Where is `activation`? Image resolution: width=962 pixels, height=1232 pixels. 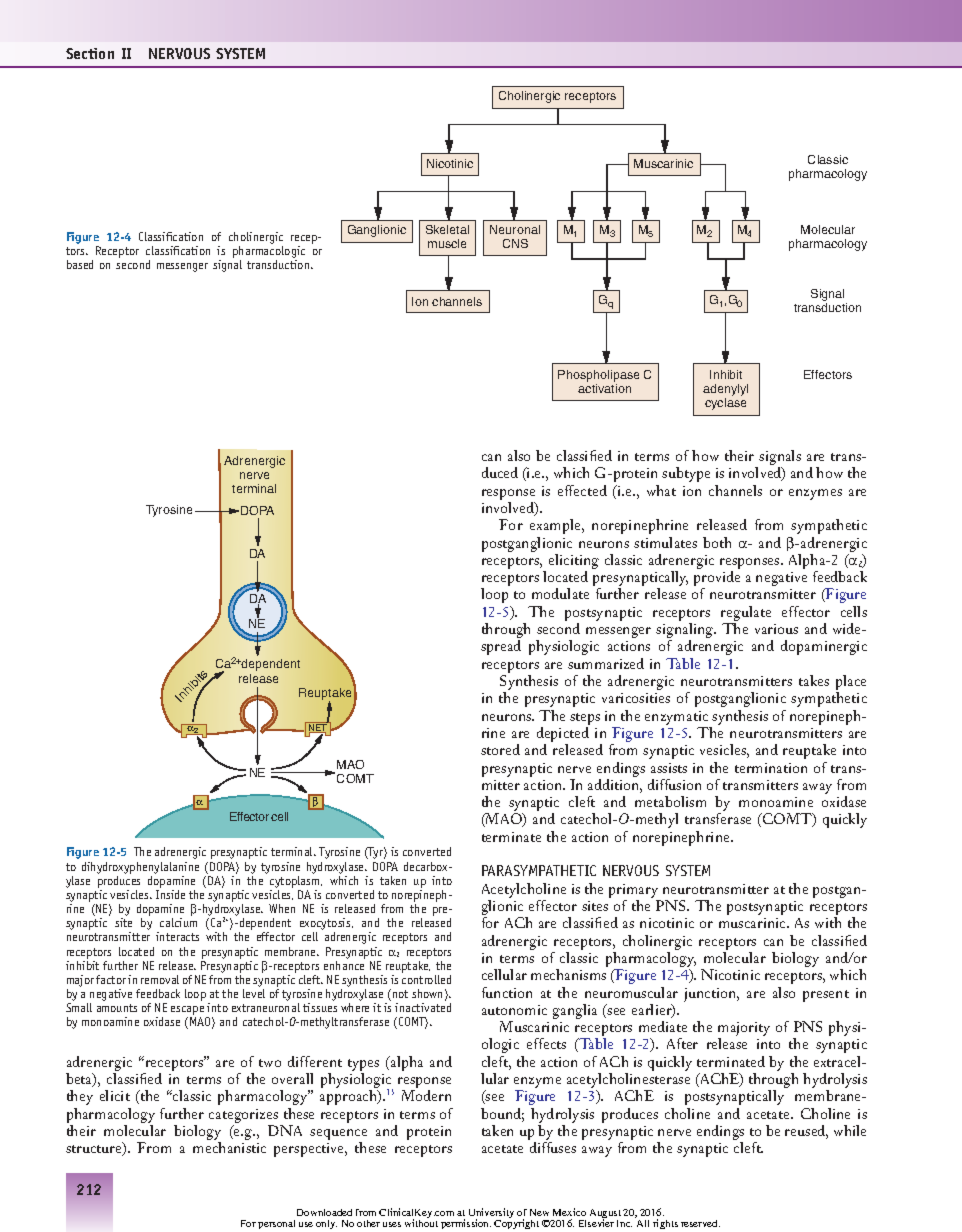 activation is located at coordinates (604, 388).
